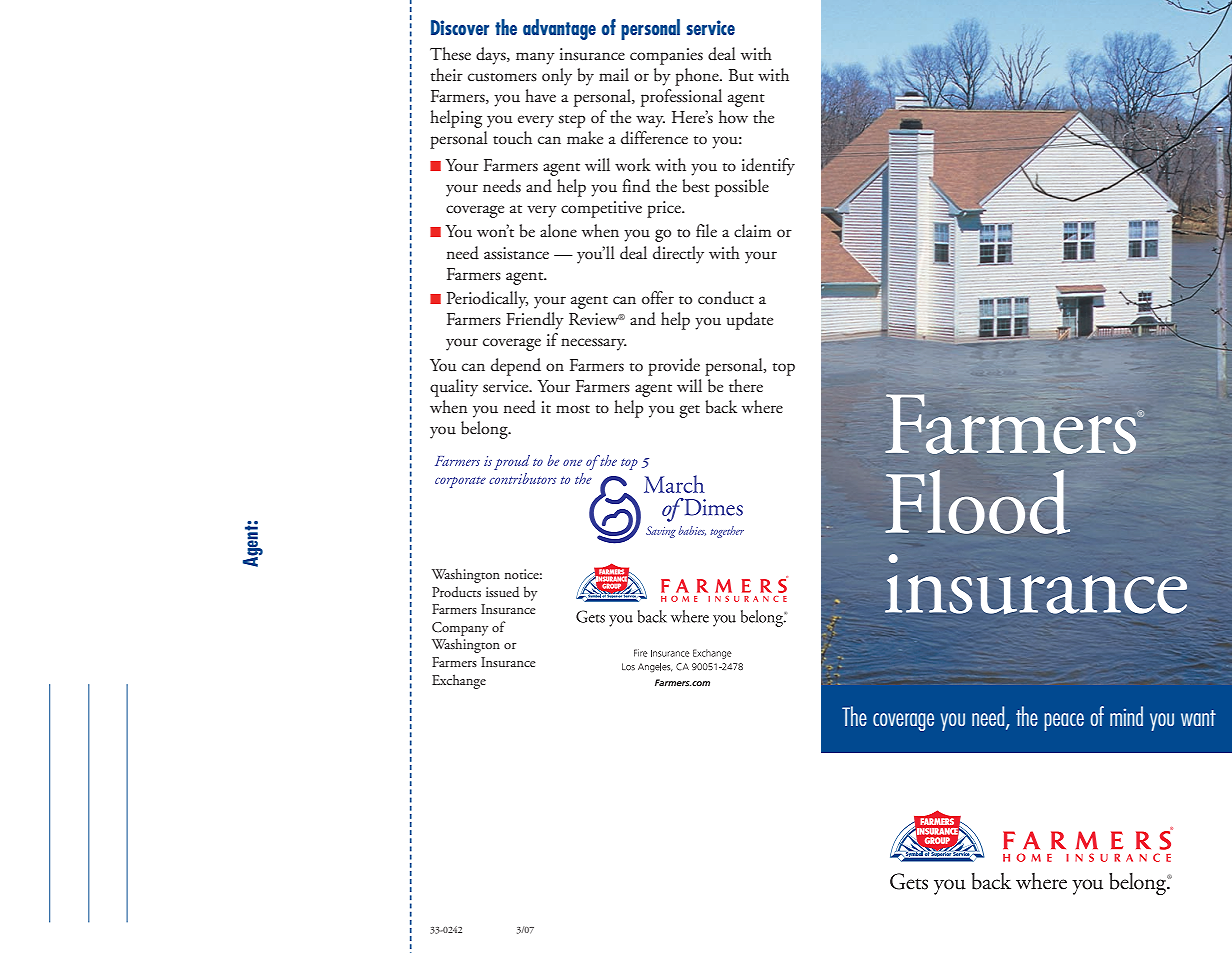  Describe the element at coordinates (1064, 722) in the screenshot. I see `peace` at that location.
